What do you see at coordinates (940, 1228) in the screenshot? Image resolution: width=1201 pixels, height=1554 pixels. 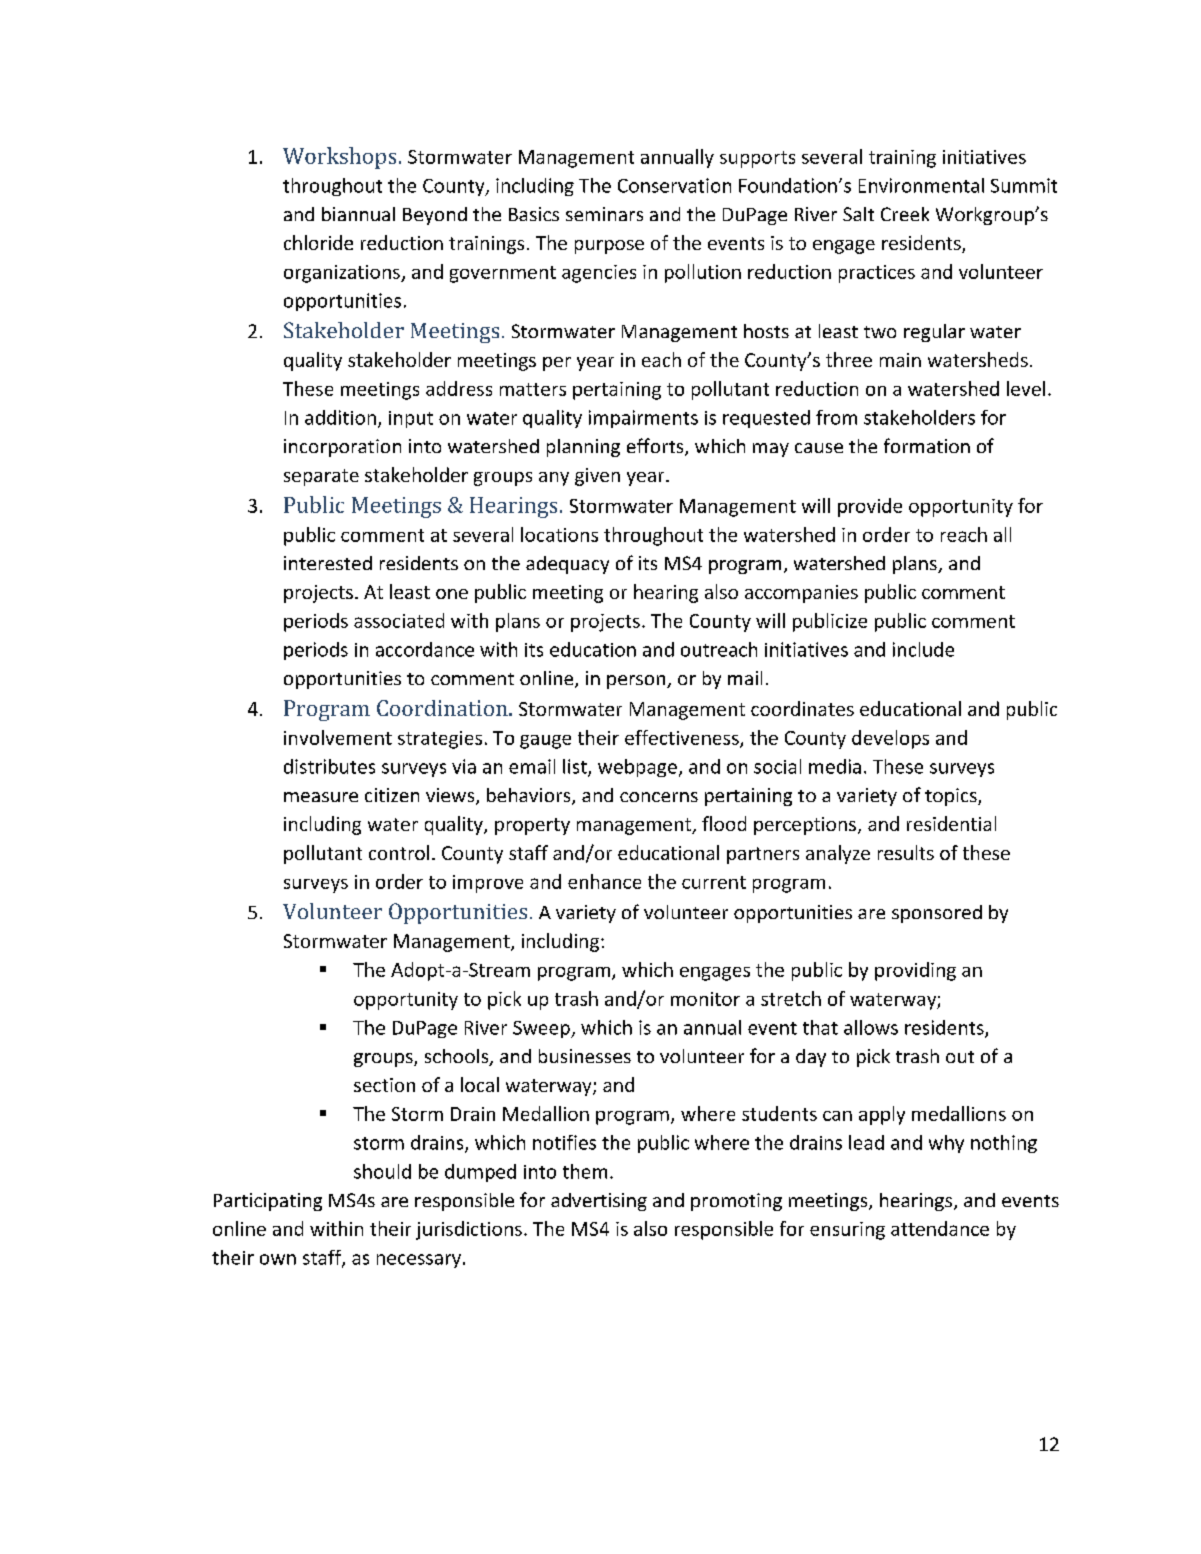 I see `attendance` at bounding box center [940, 1228].
